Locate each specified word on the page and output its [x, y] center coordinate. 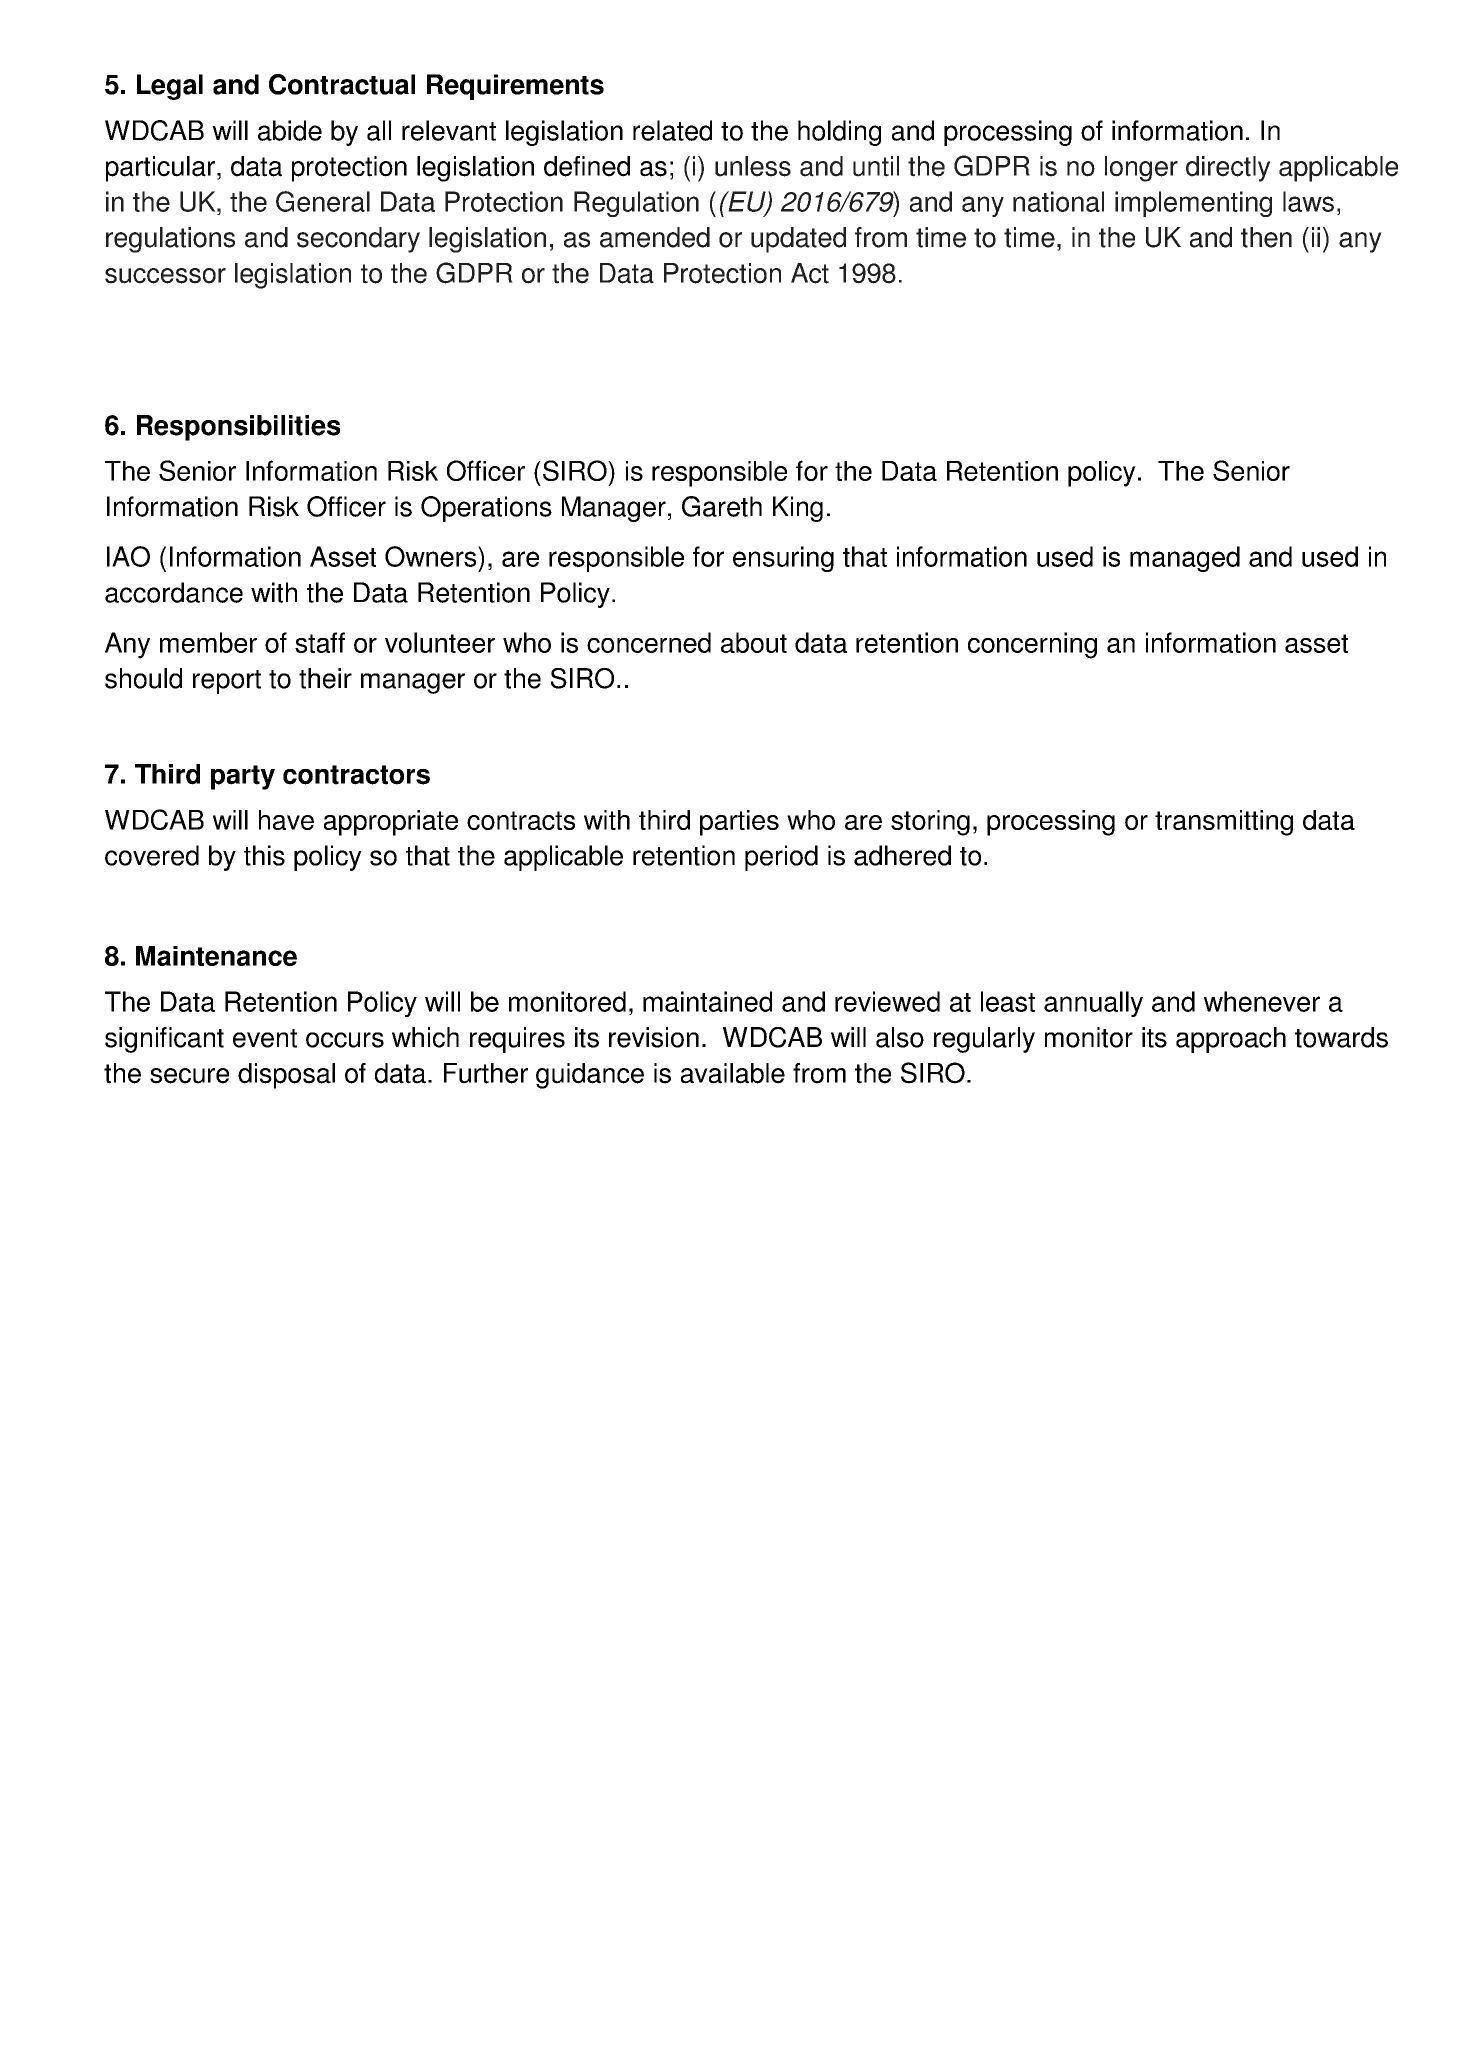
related [672, 130]
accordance [174, 592]
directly [1228, 169]
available [733, 1073]
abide [290, 130]
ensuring [783, 559]
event [265, 1038]
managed [1185, 559]
